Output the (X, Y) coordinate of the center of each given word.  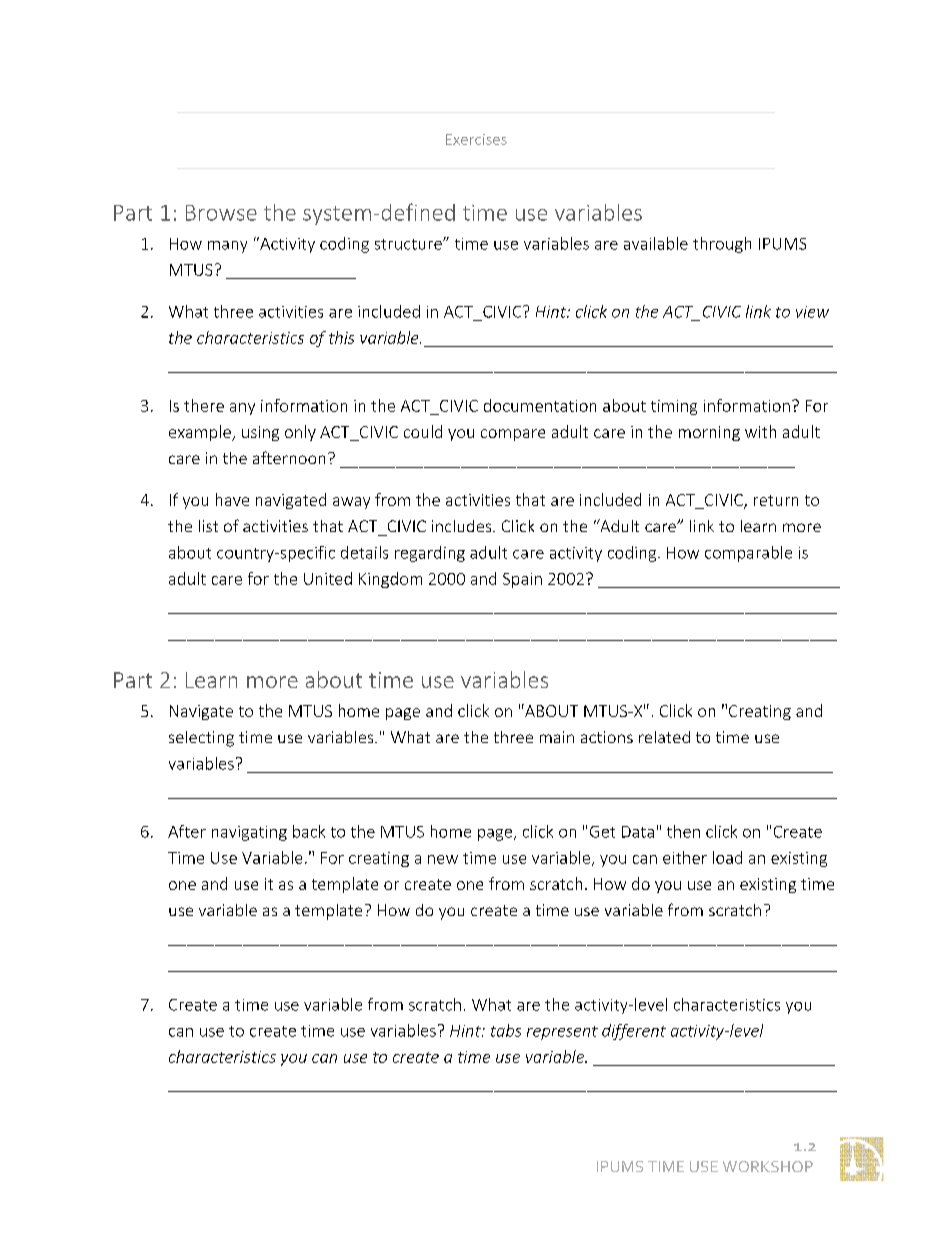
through (722, 245)
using (260, 433)
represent (562, 1033)
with (760, 431)
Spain (522, 580)
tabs (506, 1030)
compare (513, 435)
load (727, 857)
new (443, 859)
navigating (249, 833)
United (328, 578)
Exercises (476, 139)
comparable (748, 554)
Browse (221, 213)
